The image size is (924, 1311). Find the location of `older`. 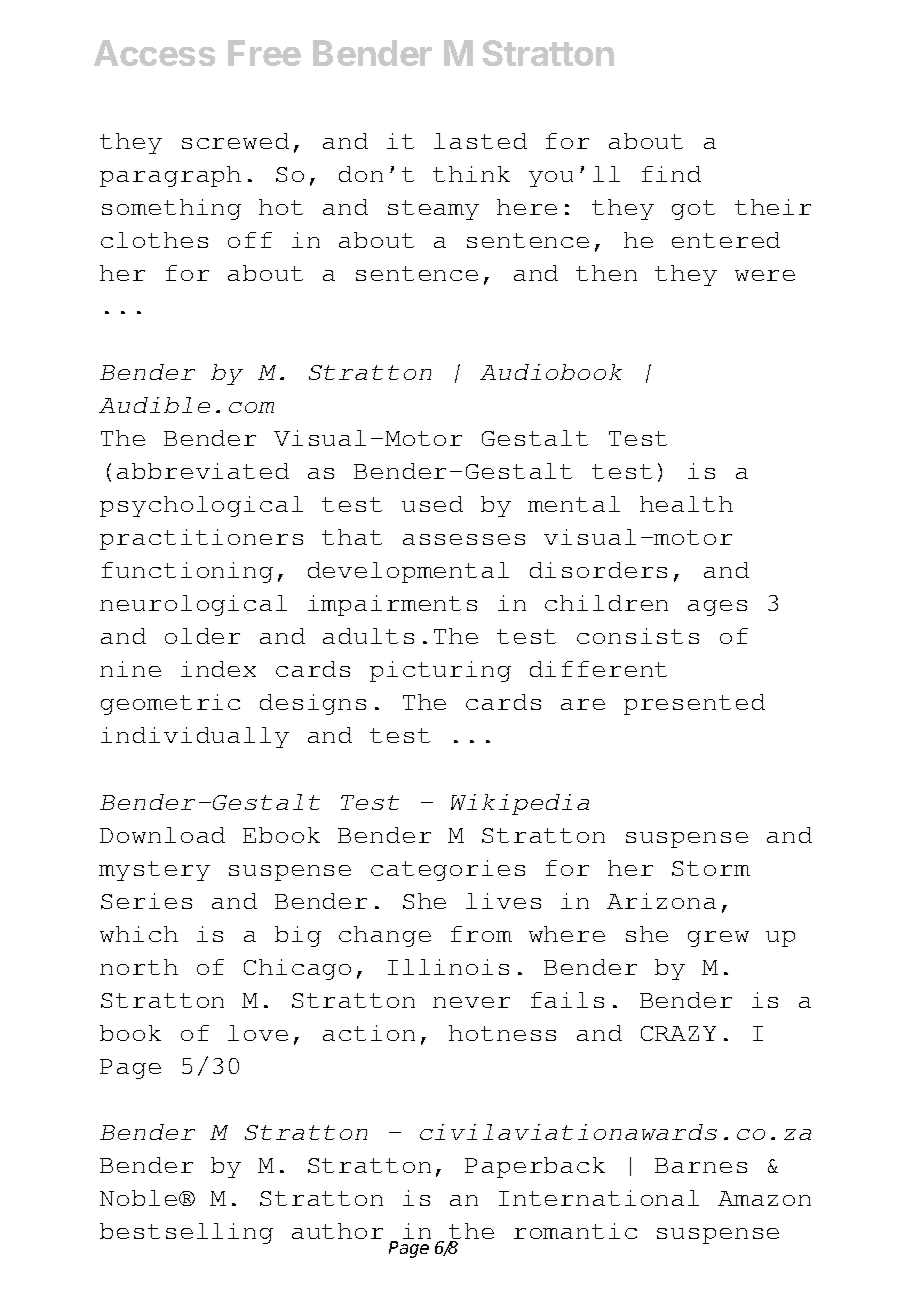

older is located at coordinates (202, 636).
